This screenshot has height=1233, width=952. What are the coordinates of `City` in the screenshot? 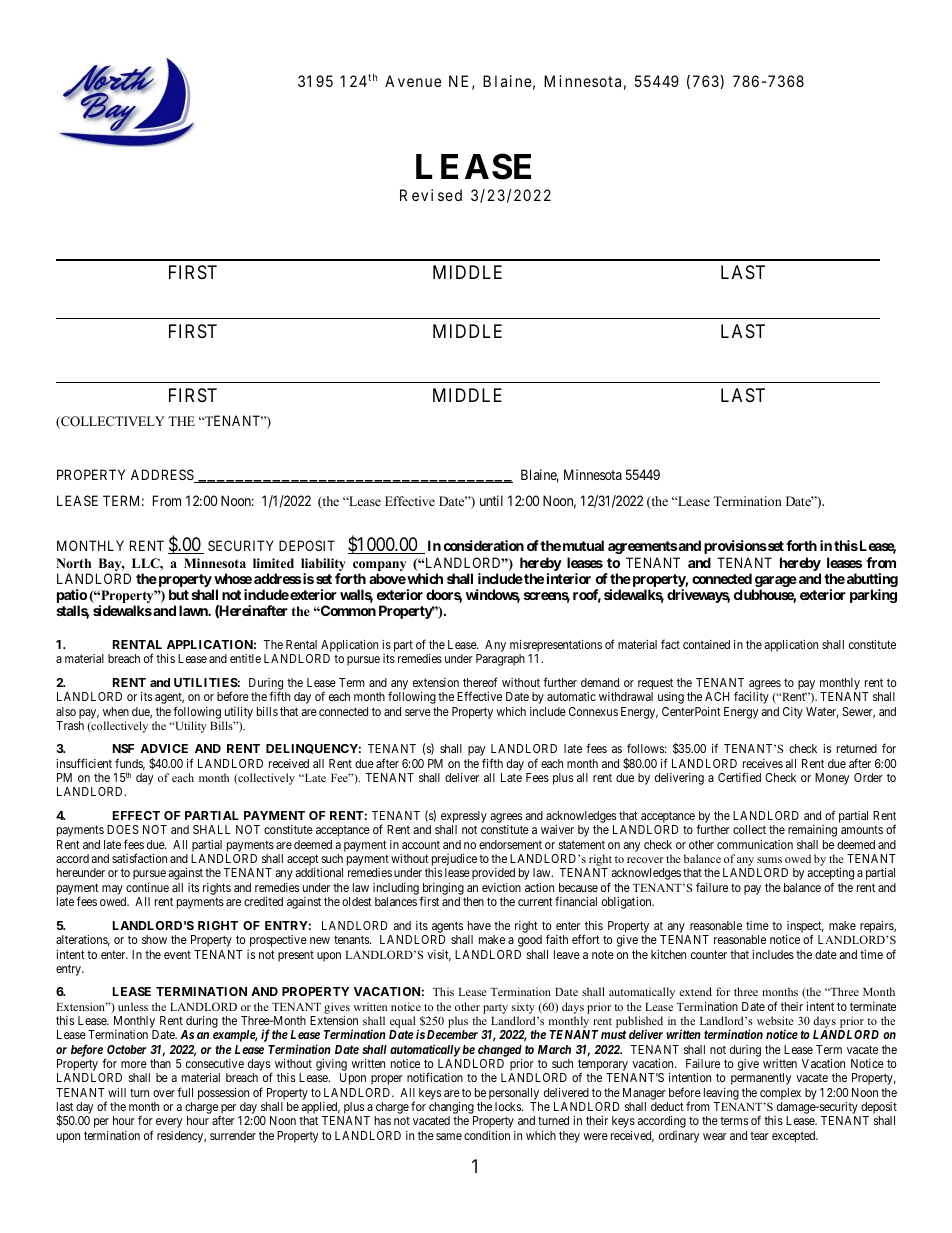 It's located at (793, 713).
